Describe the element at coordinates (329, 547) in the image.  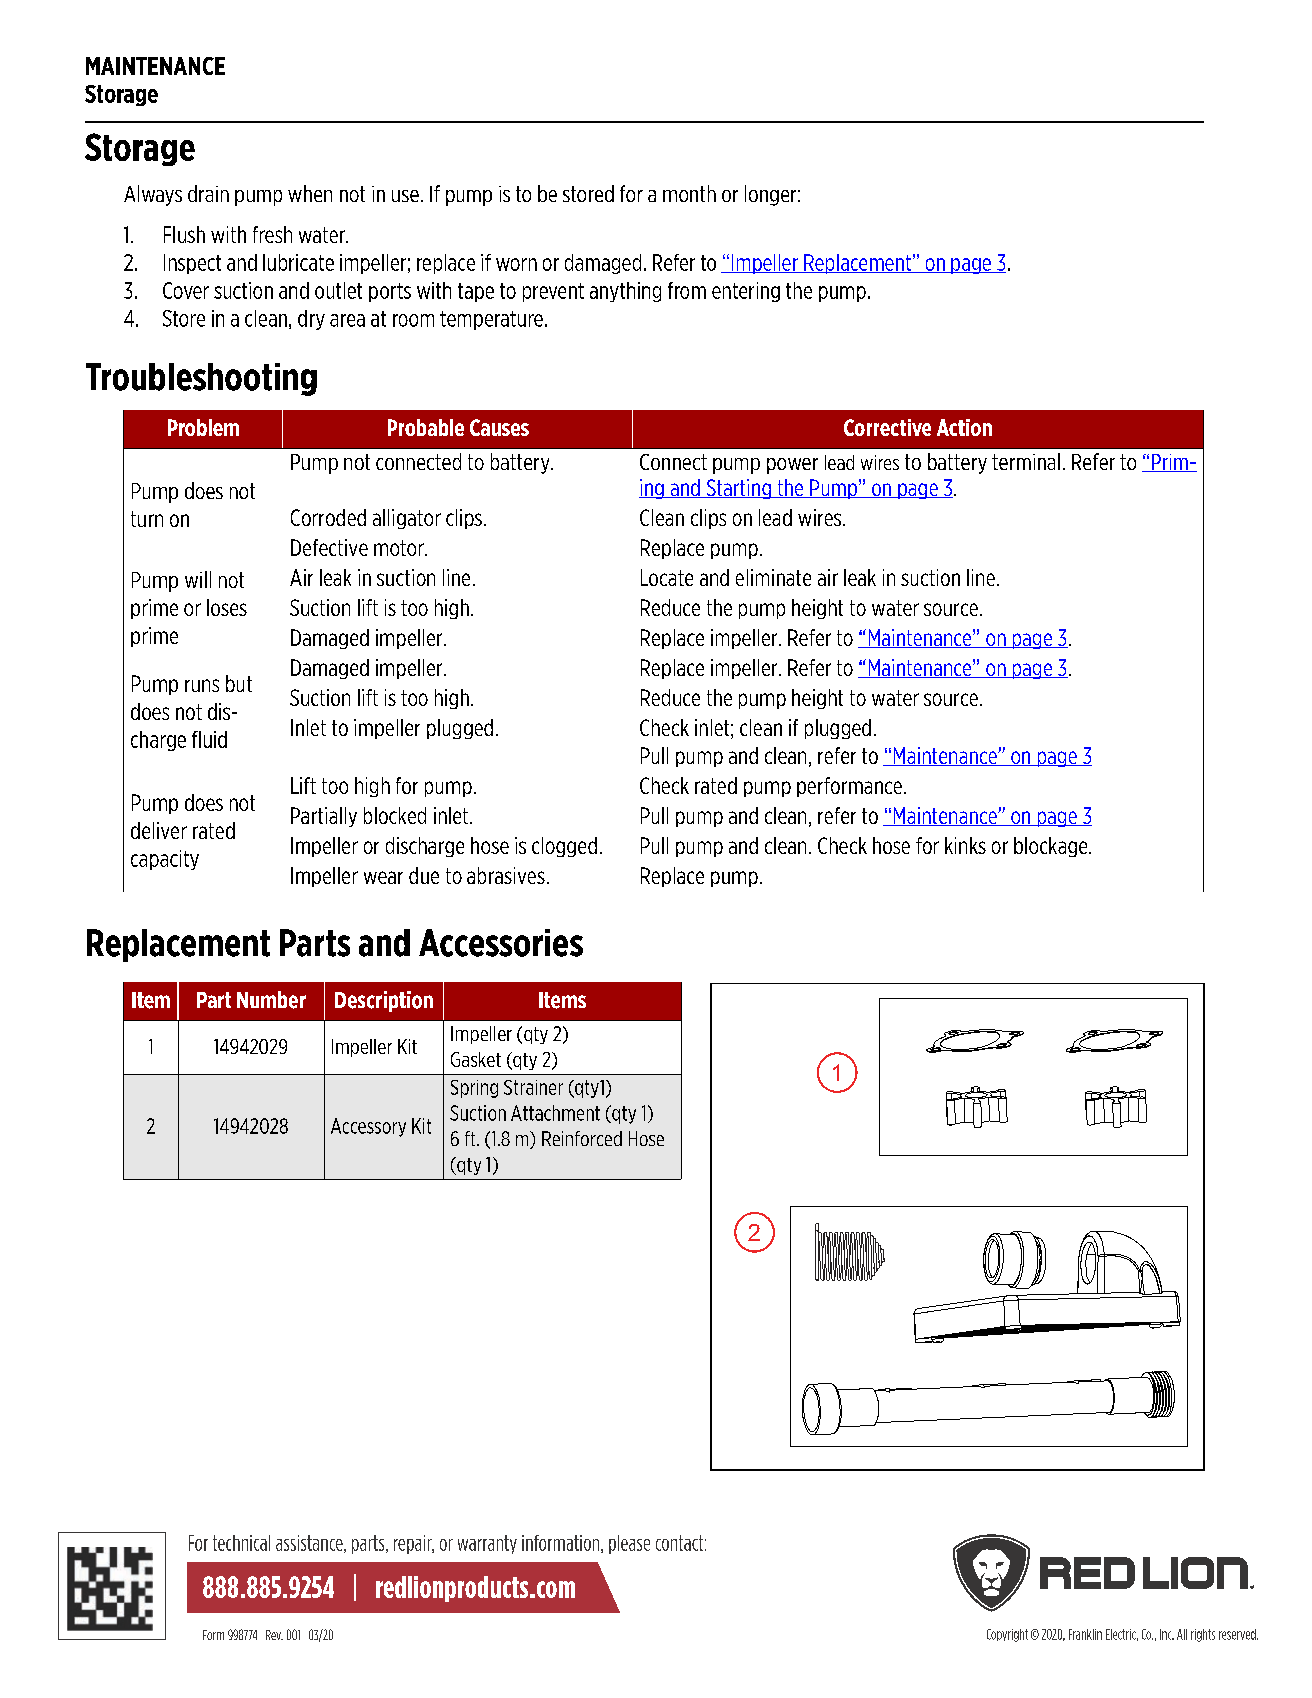
I see `Defective` at that location.
